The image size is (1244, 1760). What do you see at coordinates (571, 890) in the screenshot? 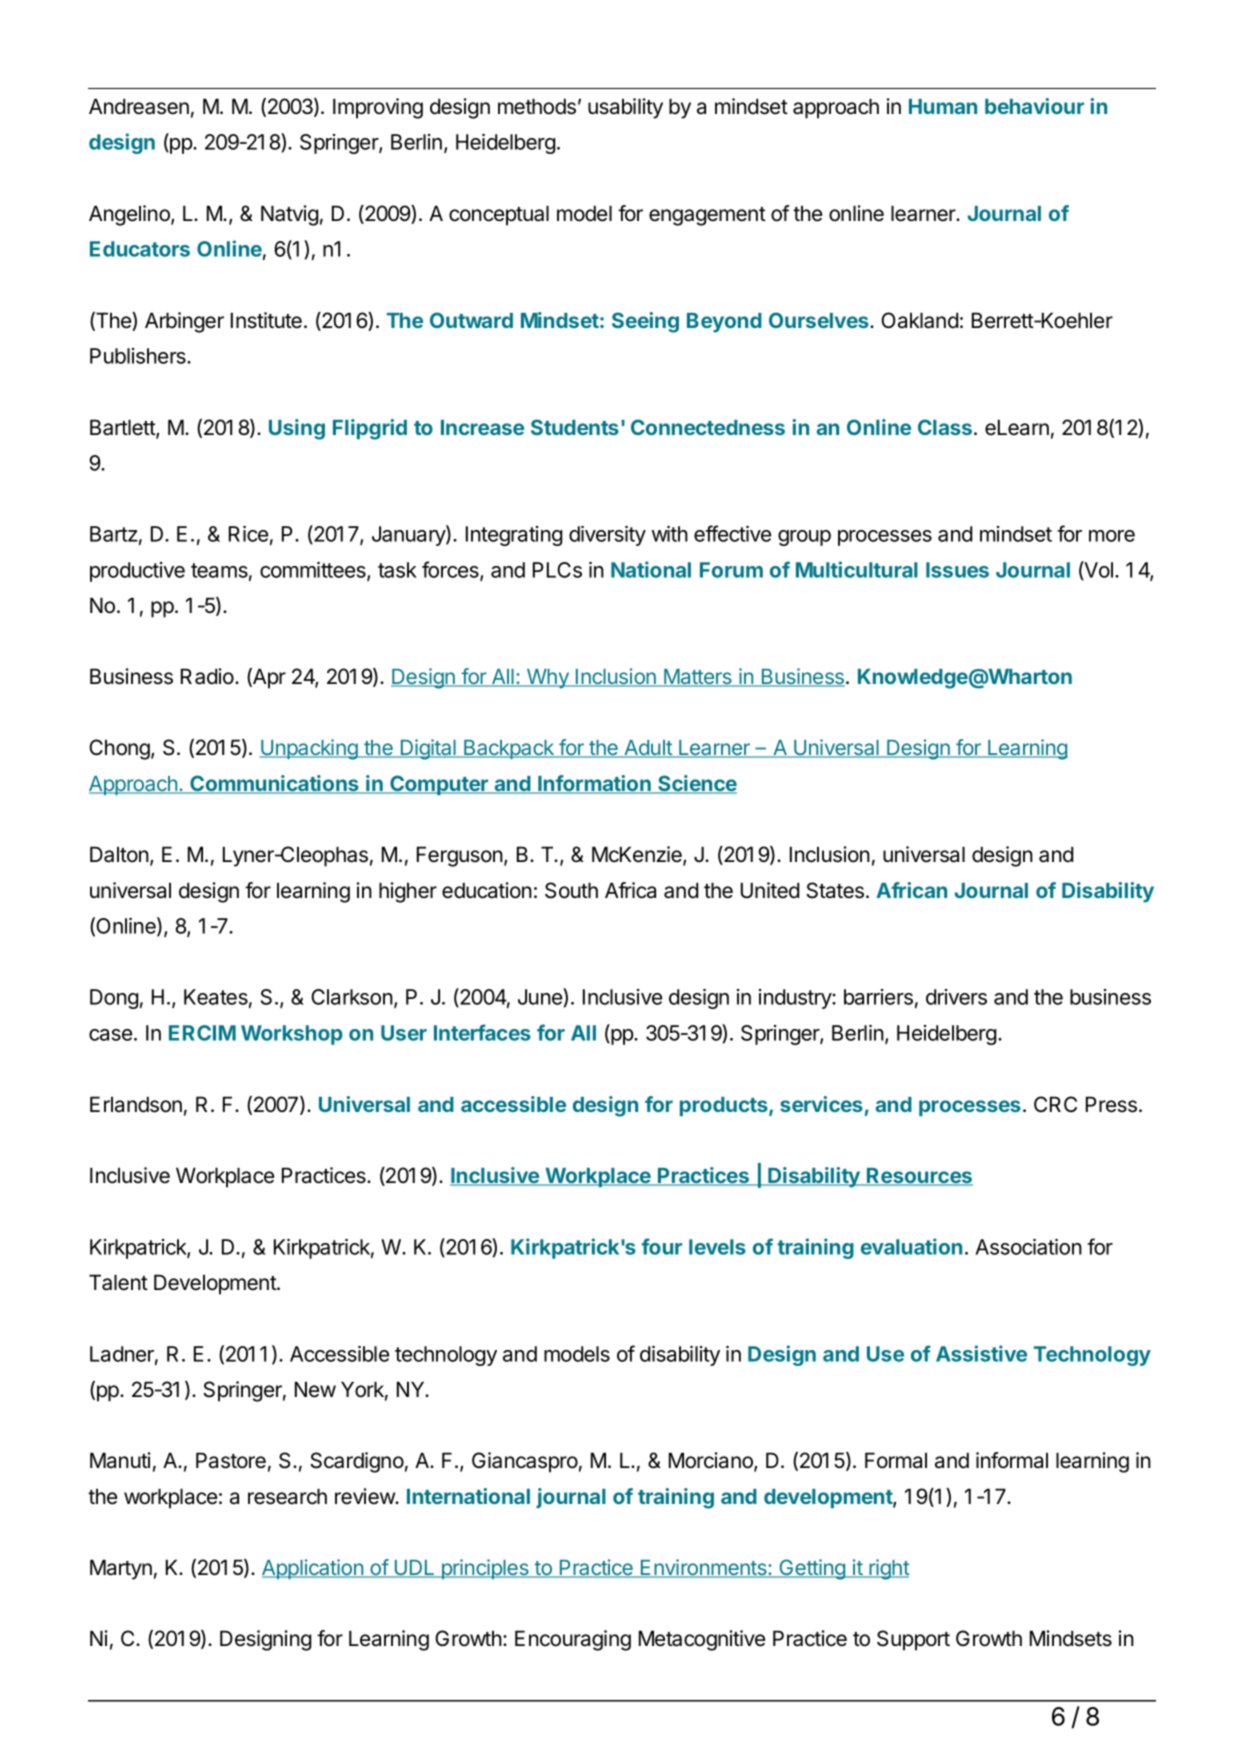
I see `South` at bounding box center [571, 890].
